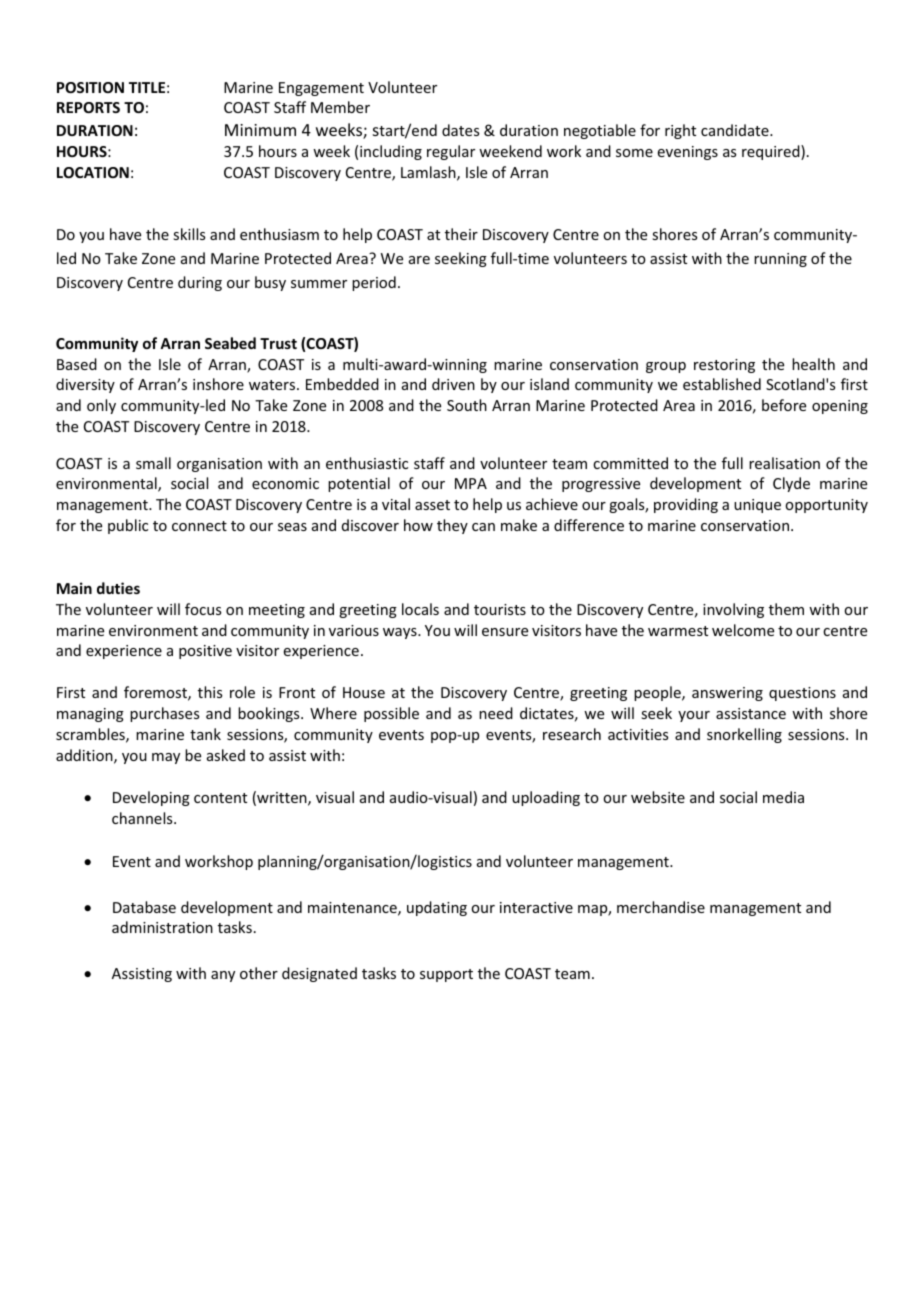  What do you see at coordinates (722, 384) in the screenshot?
I see `established` at bounding box center [722, 384].
